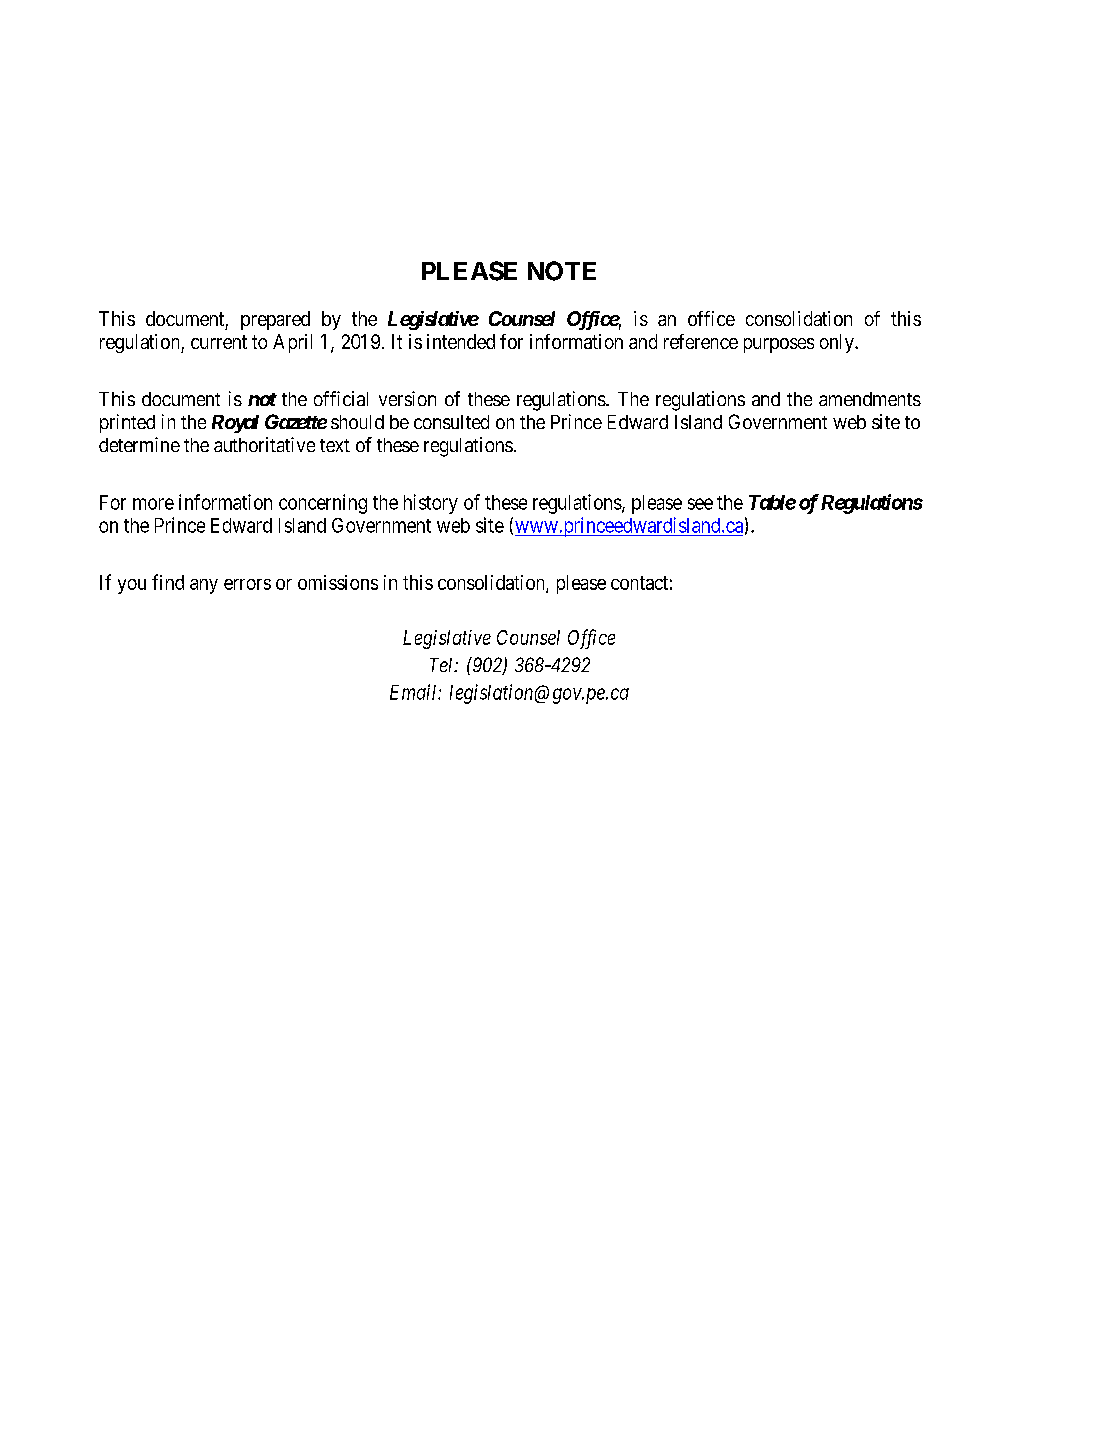  I want to click on prepared, so click(275, 320).
